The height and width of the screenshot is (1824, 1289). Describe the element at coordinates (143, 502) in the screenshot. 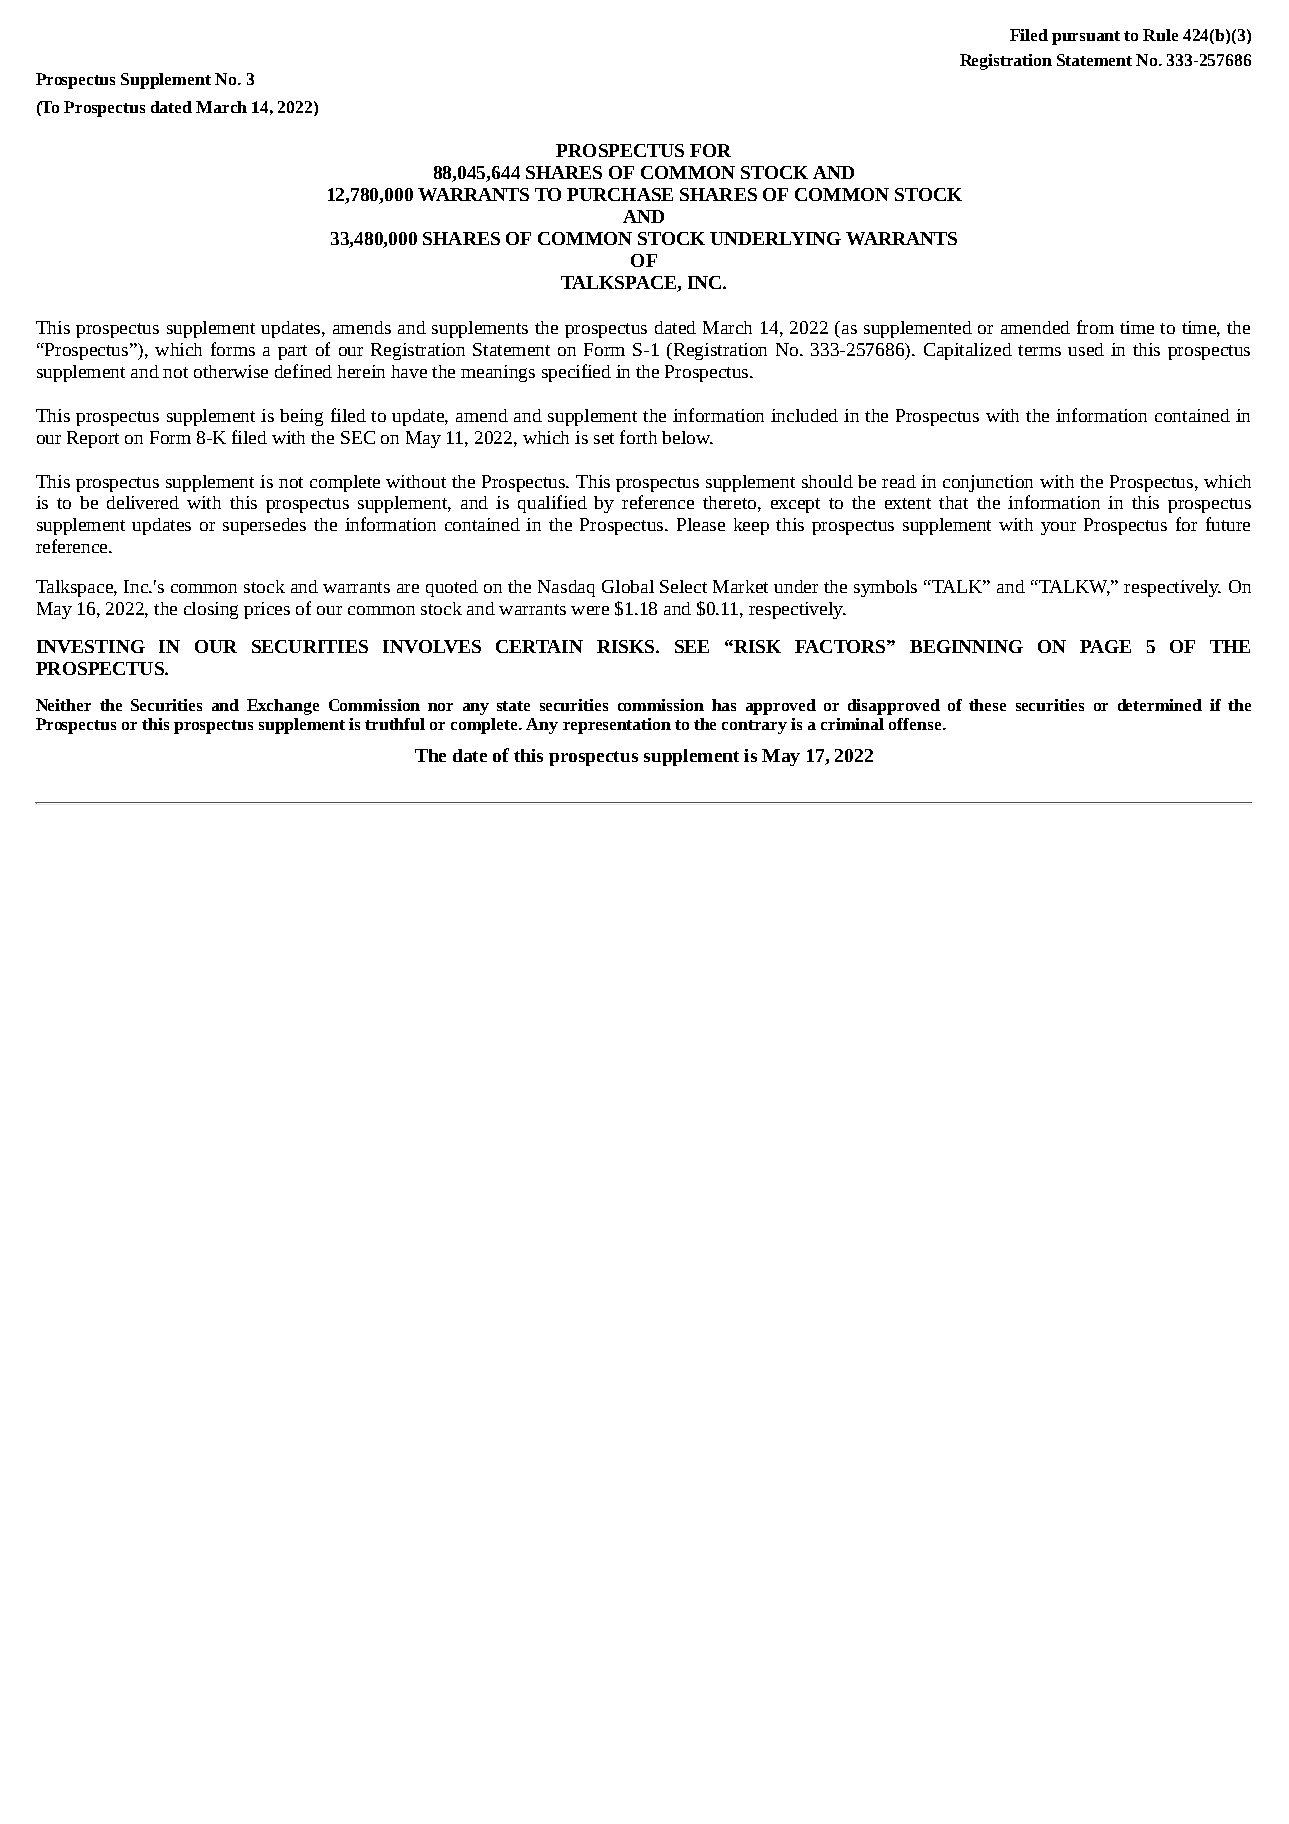

I see `delivered` at that location.
